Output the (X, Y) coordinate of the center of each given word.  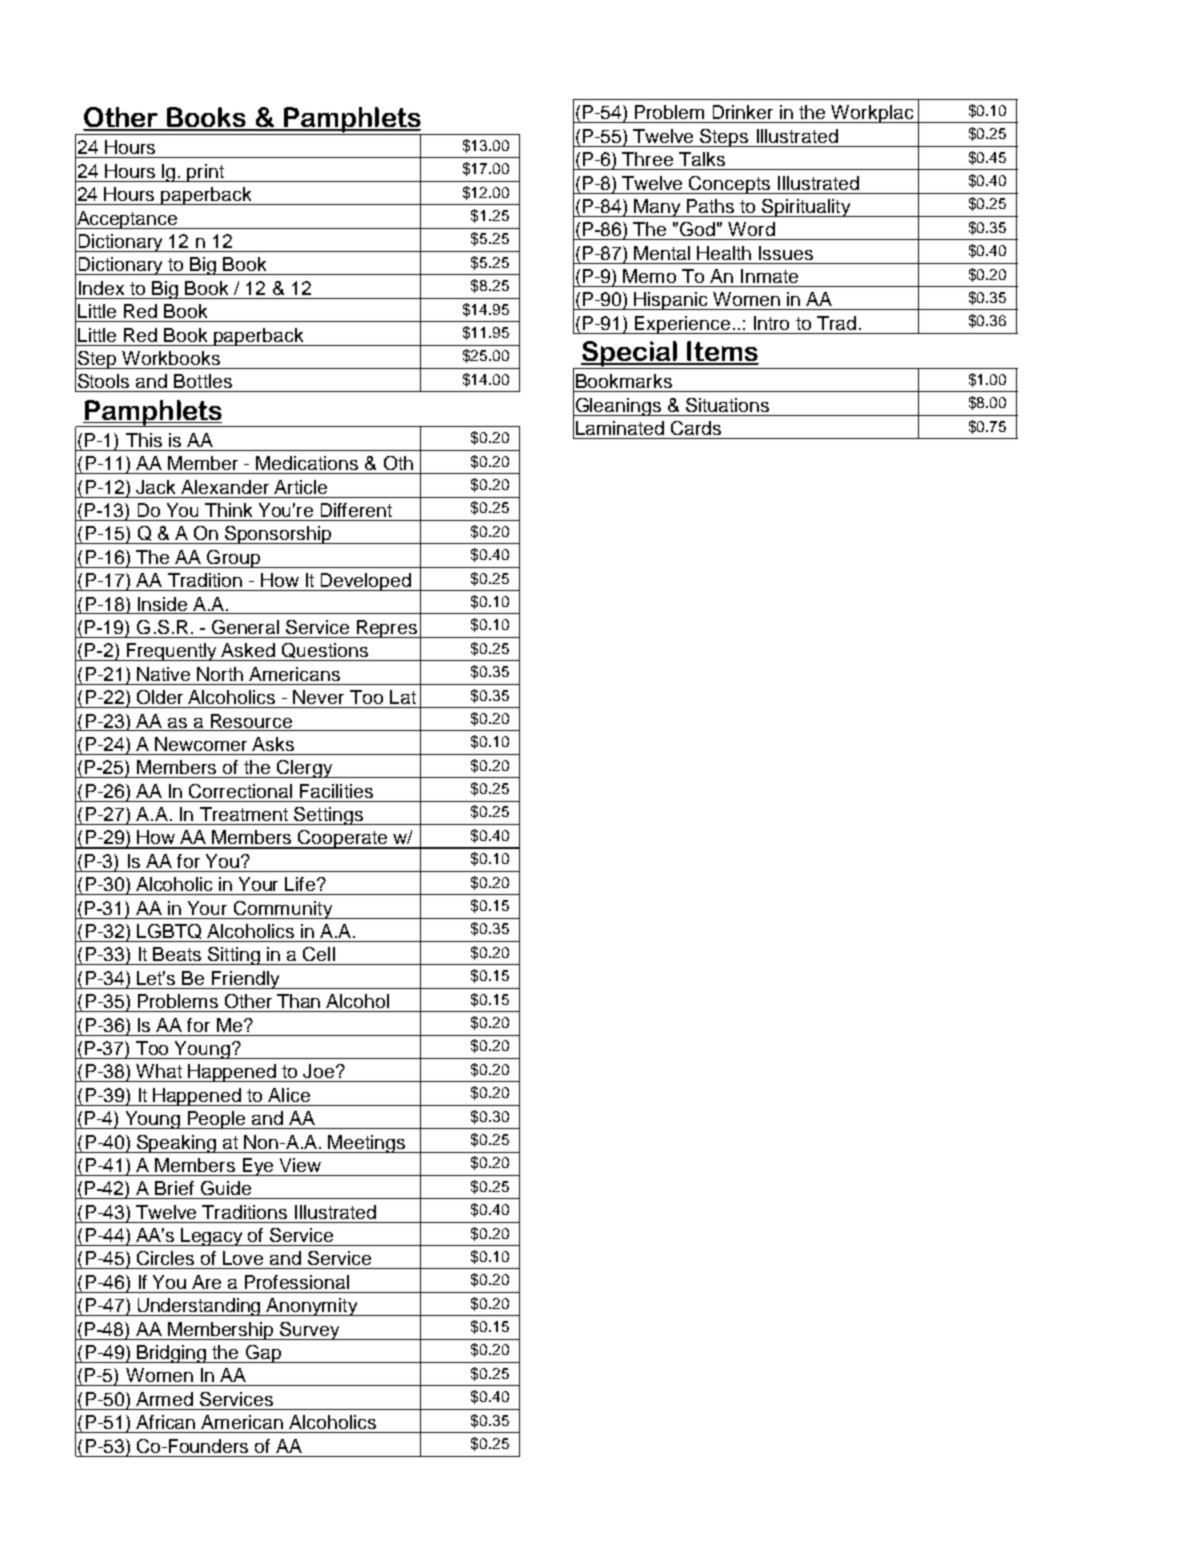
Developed (366, 582)
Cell (319, 954)
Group (233, 559)
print (206, 173)
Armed (164, 1399)
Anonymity (312, 1307)
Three (647, 159)
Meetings (367, 1144)
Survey (310, 1331)
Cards (696, 428)
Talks (702, 159)
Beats (177, 954)
